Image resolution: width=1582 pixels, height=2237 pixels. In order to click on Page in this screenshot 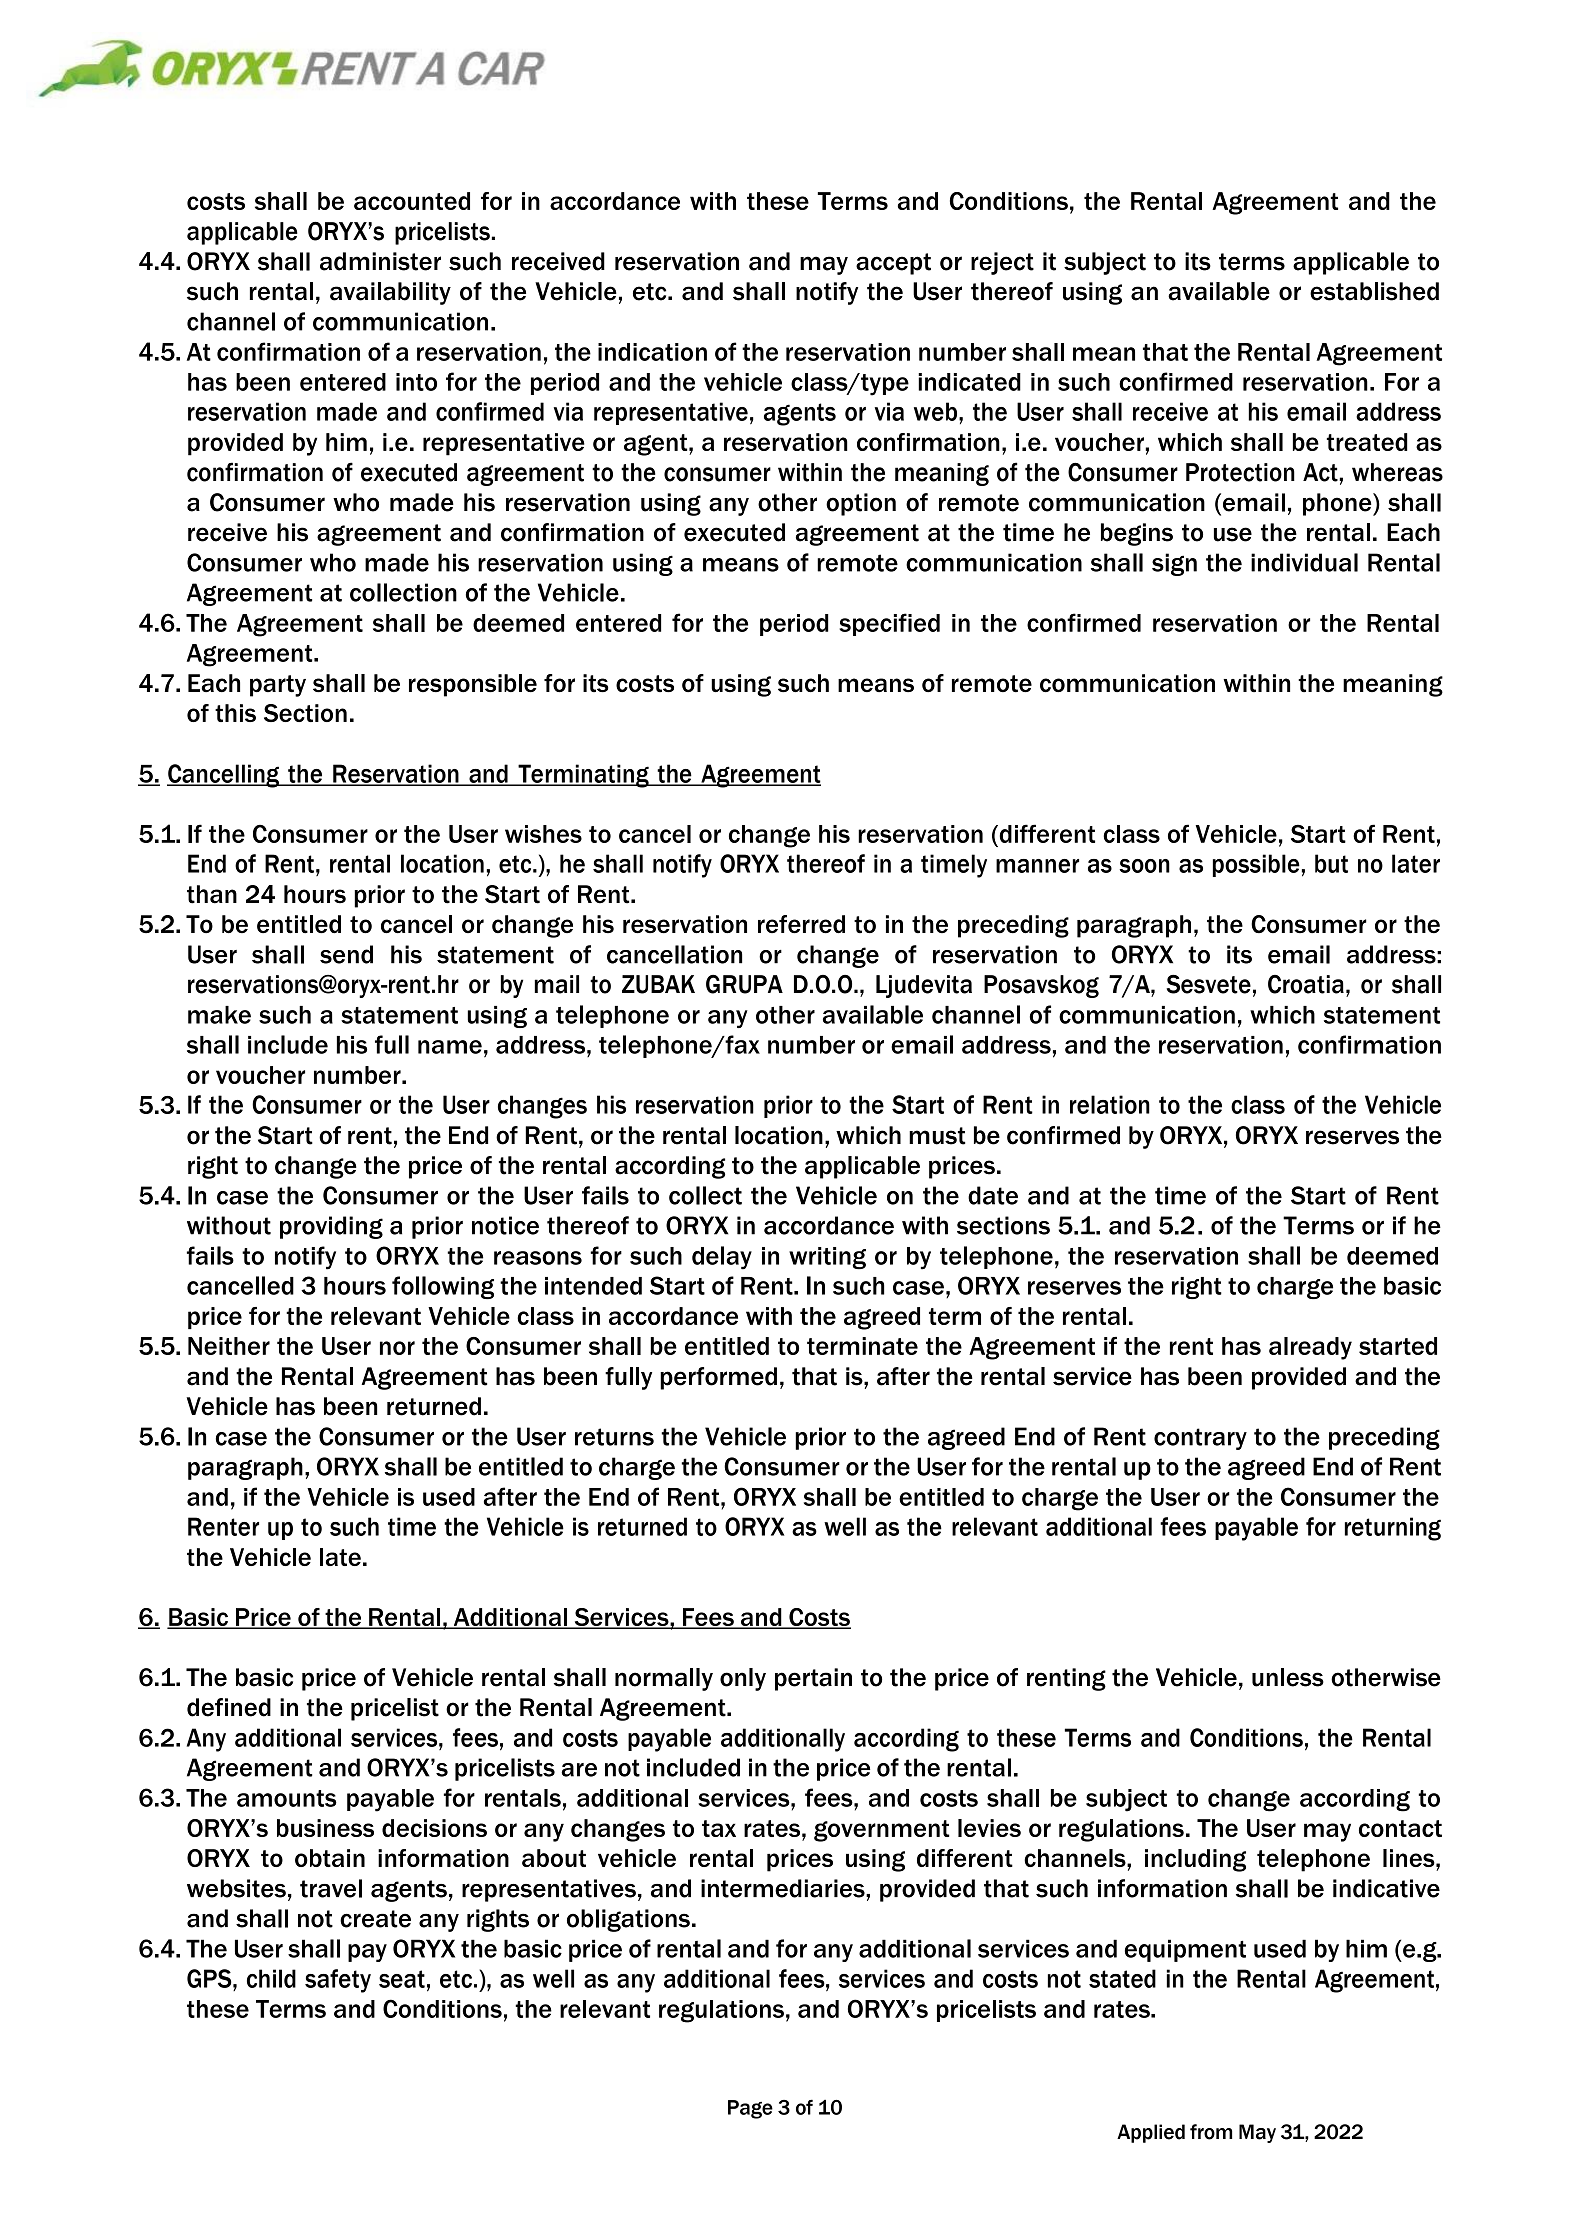, I will do `click(750, 2109)`.
